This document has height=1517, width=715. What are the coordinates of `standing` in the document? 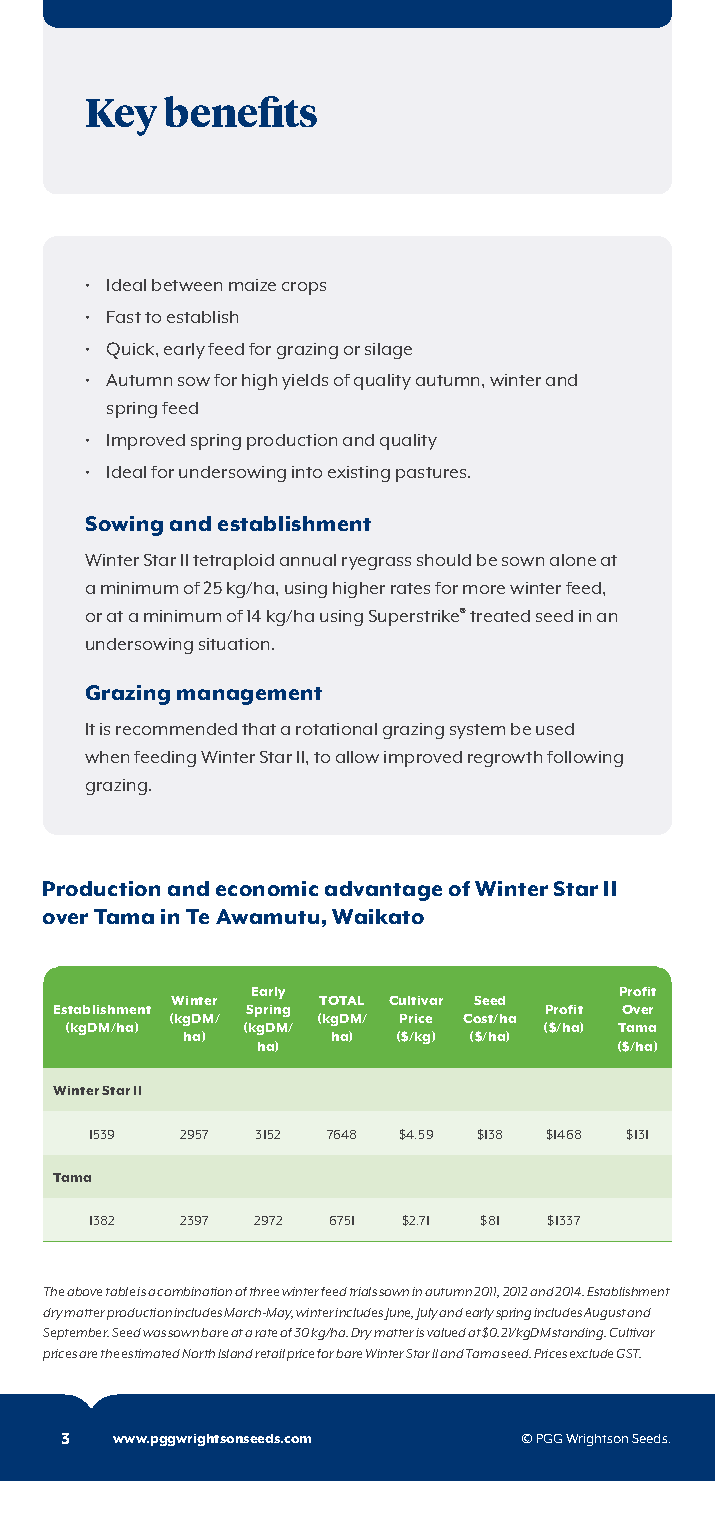 It's located at (579, 1334).
